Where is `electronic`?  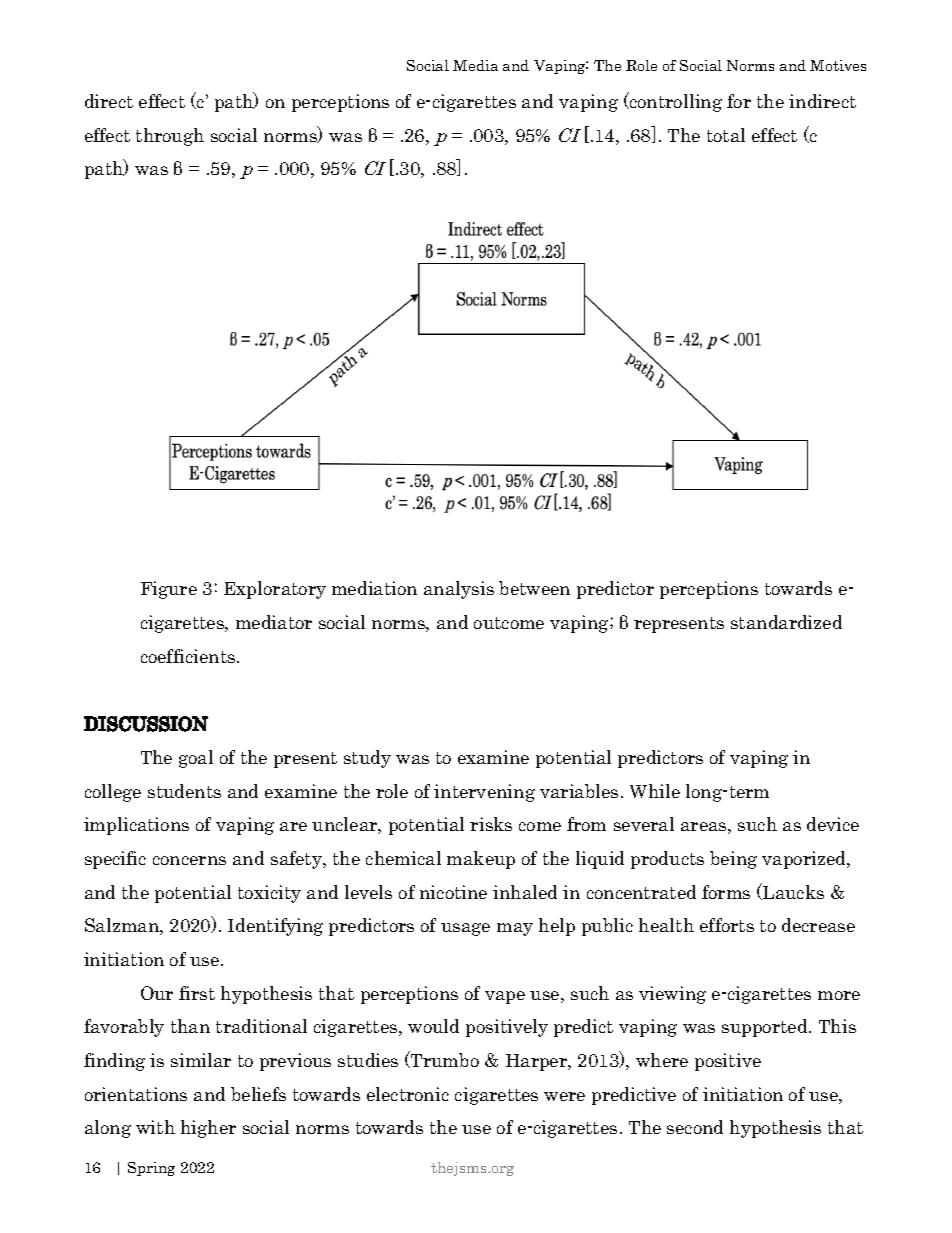 electronic is located at coordinates (408, 1094).
